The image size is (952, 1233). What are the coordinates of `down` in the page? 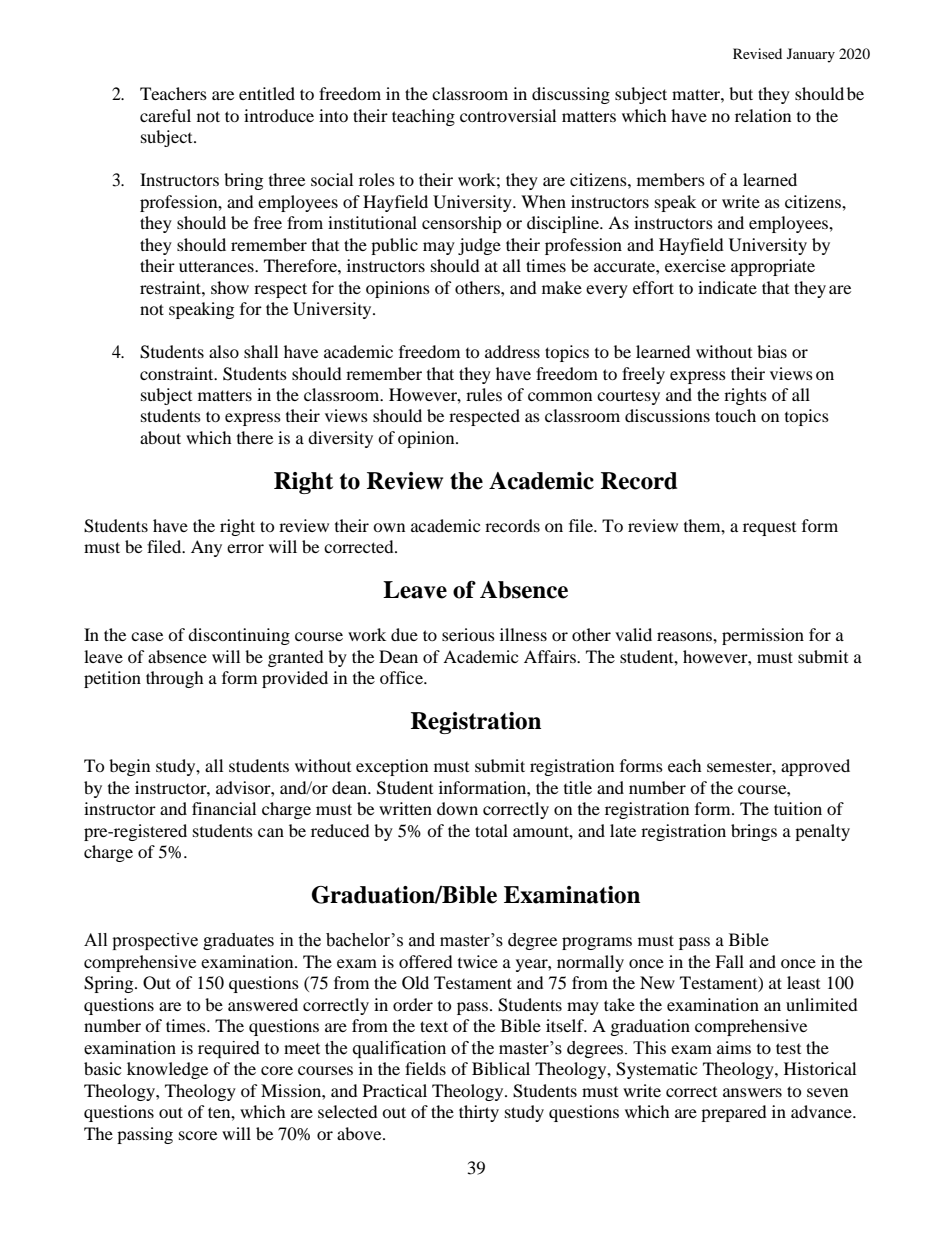 It's located at (457, 808).
